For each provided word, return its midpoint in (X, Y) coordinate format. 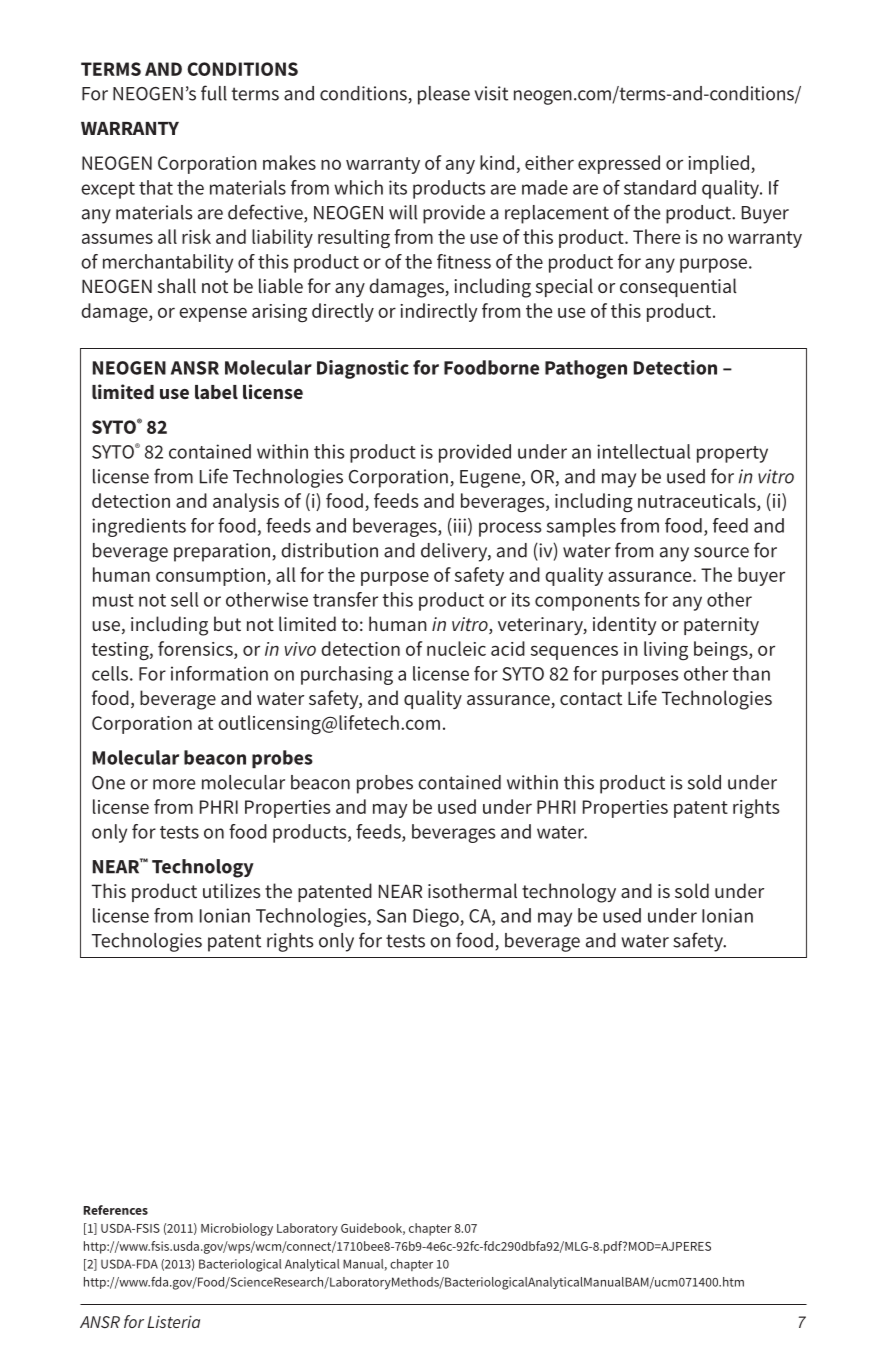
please (444, 95)
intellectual (643, 451)
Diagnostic (363, 369)
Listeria (173, 1321)
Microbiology (237, 1229)
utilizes (232, 890)
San (391, 916)
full (214, 93)
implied (720, 164)
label (216, 392)
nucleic (456, 648)
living (666, 651)
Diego (437, 917)
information (219, 673)
